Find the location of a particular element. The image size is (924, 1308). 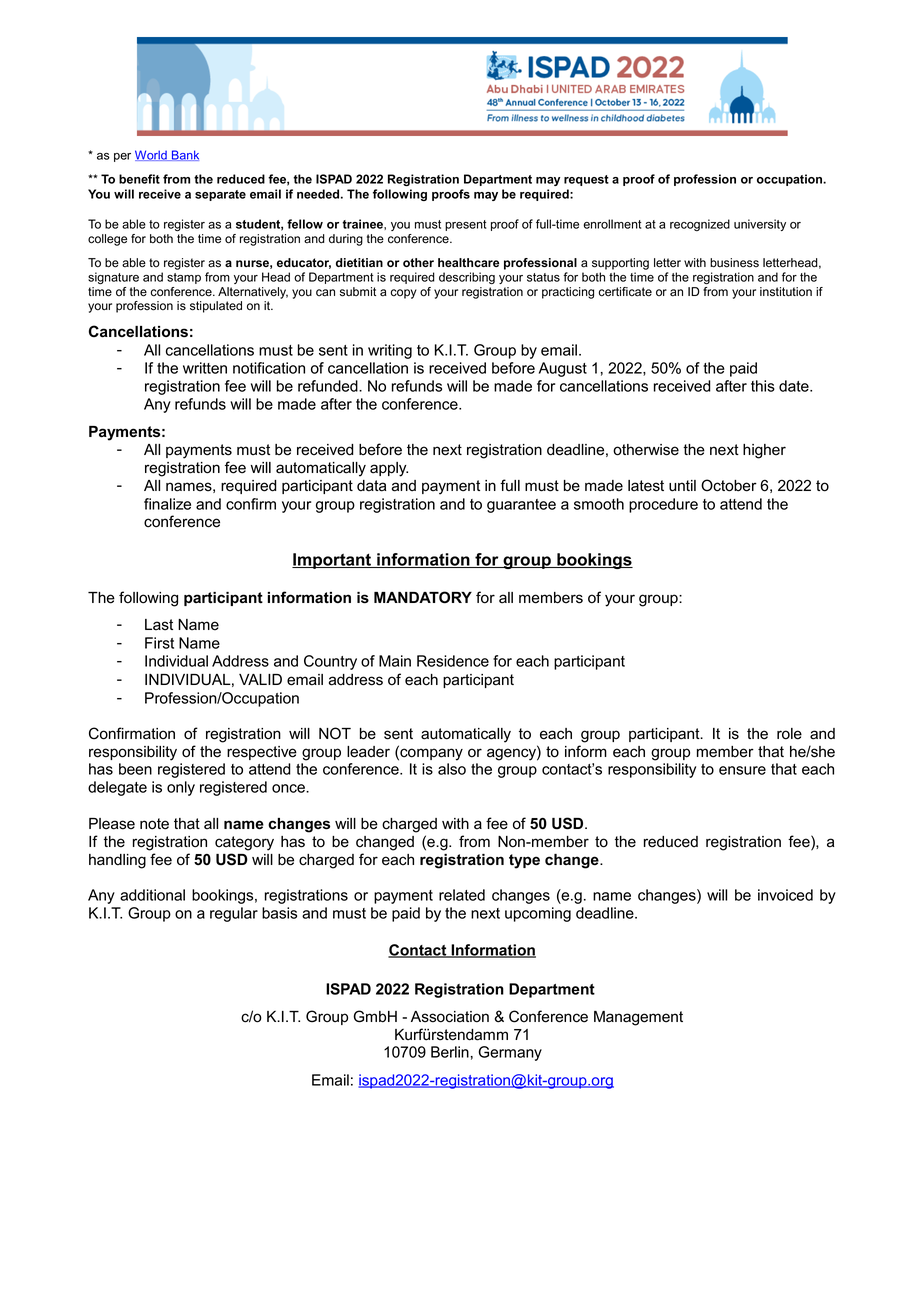

Last is located at coordinates (159, 625).
